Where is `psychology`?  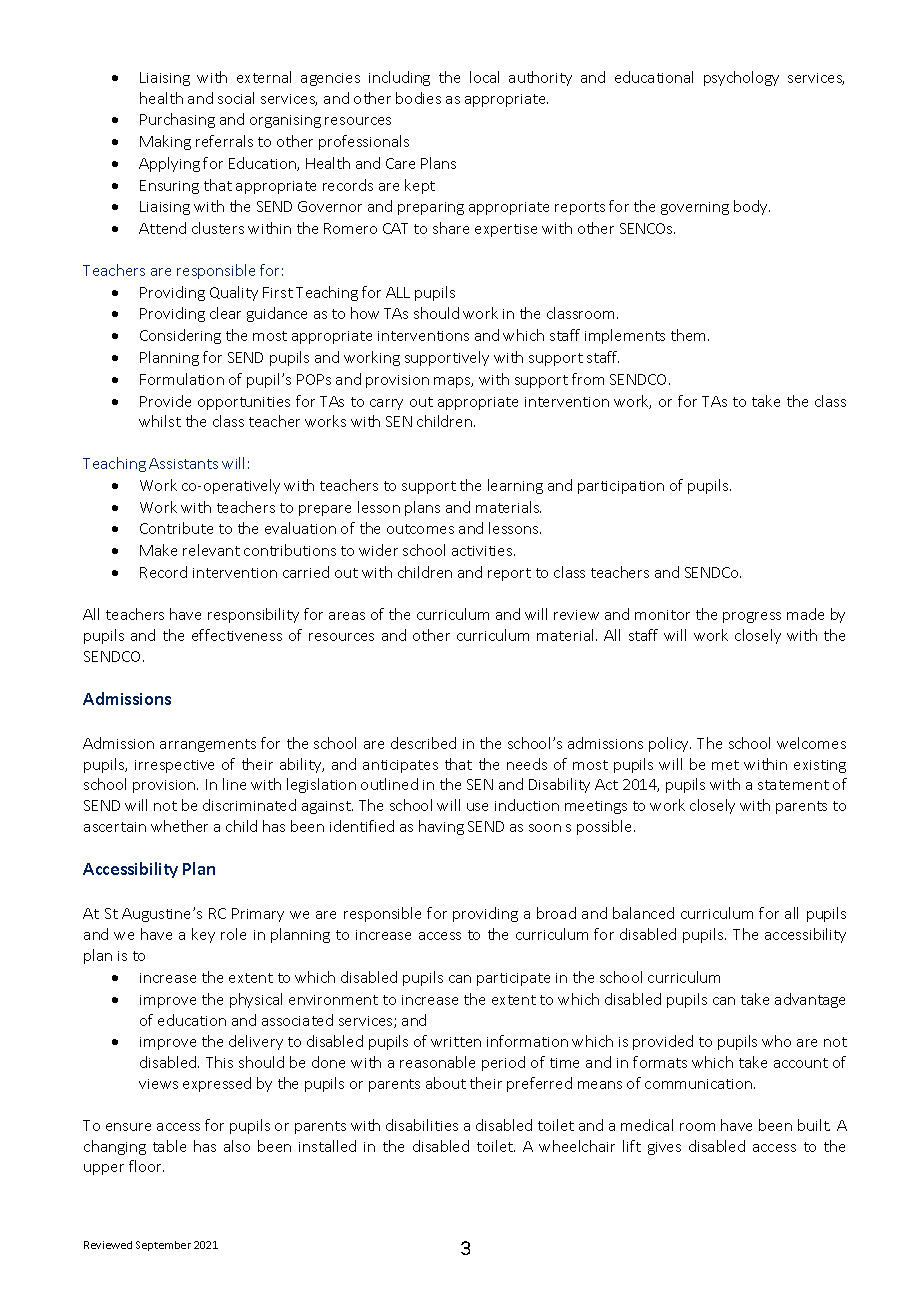 psychology is located at coordinates (741, 78).
